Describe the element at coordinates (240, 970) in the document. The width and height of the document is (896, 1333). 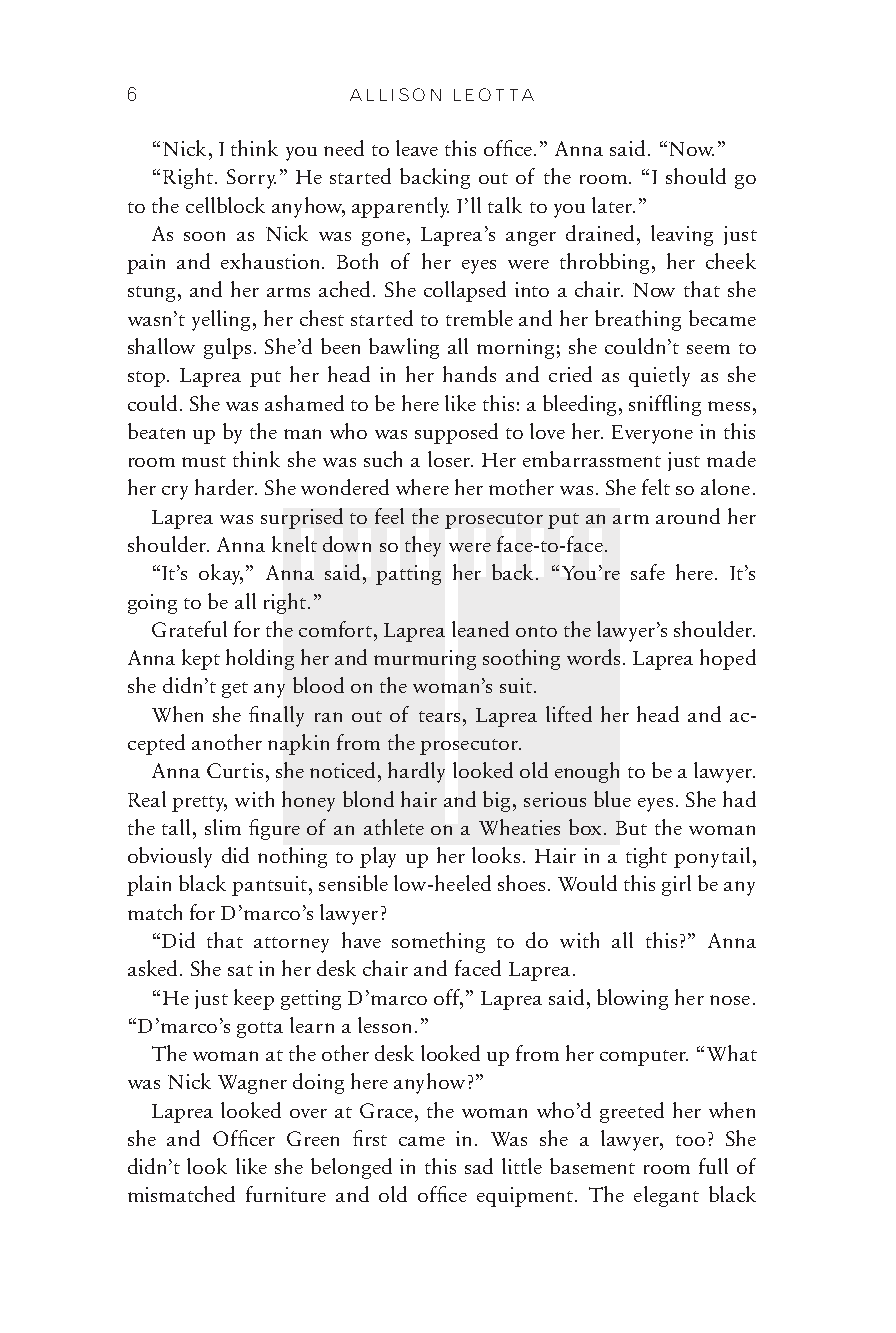
I see `sat` at that location.
